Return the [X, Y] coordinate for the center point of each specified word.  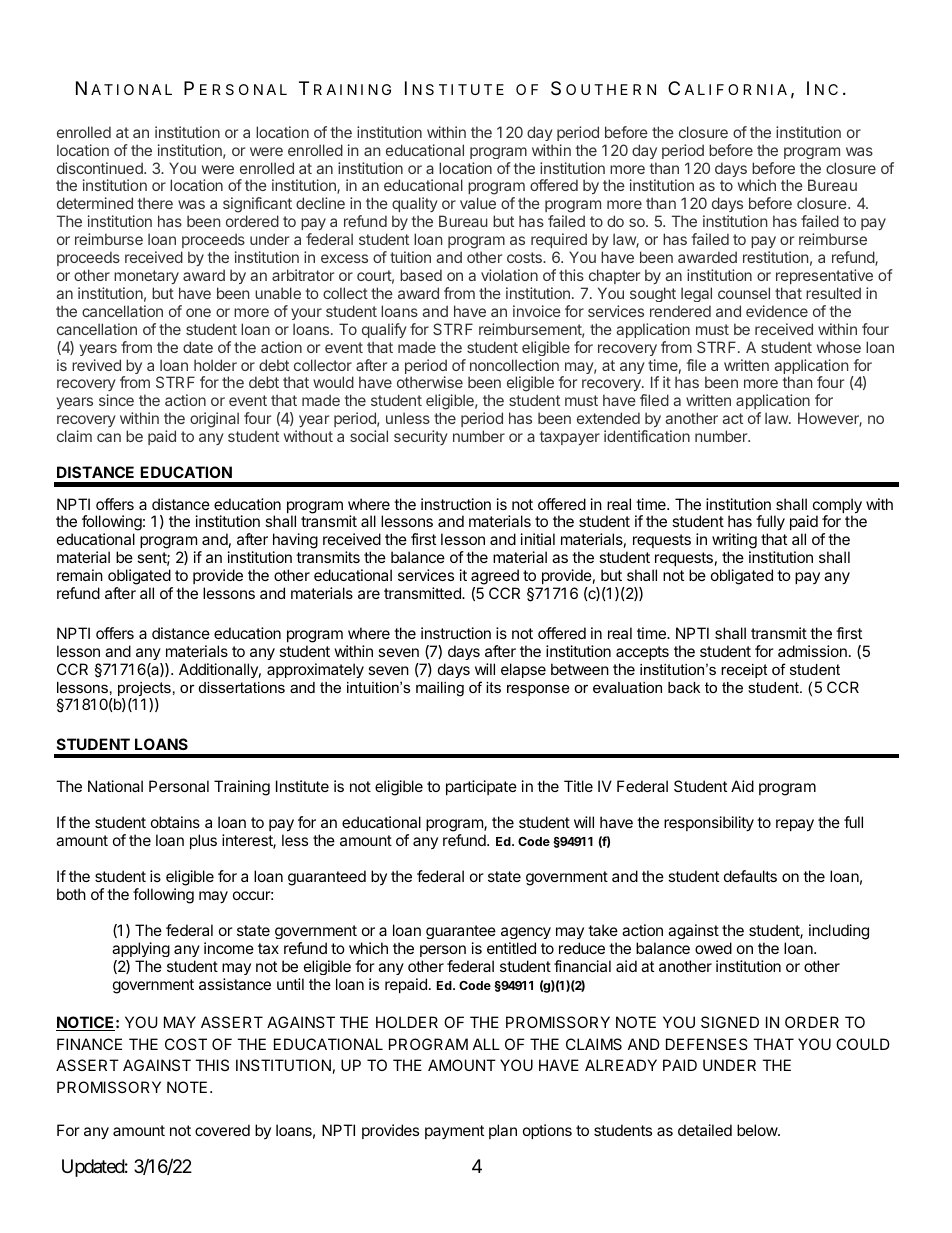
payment [454, 1132]
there [155, 203]
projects [144, 690]
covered [222, 1130]
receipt [744, 671]
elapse [523, 670]
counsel [744, 293]
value [478, 203]
